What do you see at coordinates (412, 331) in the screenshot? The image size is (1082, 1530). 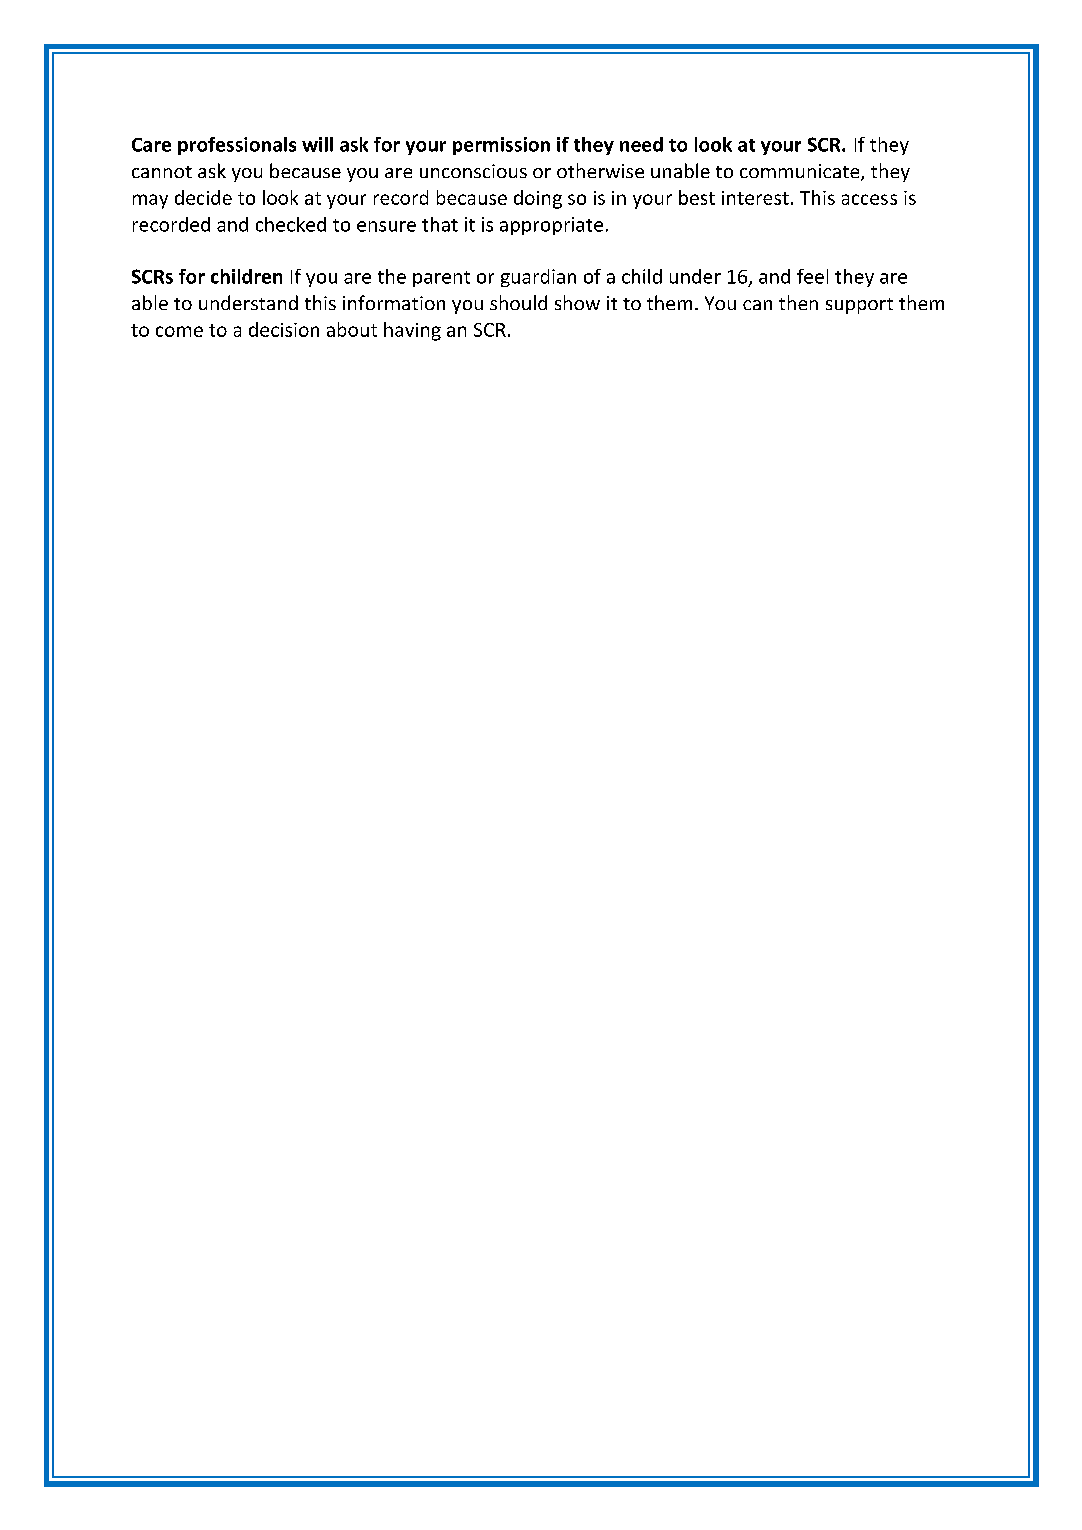 I see `having` at bounding box center [412, 331].
